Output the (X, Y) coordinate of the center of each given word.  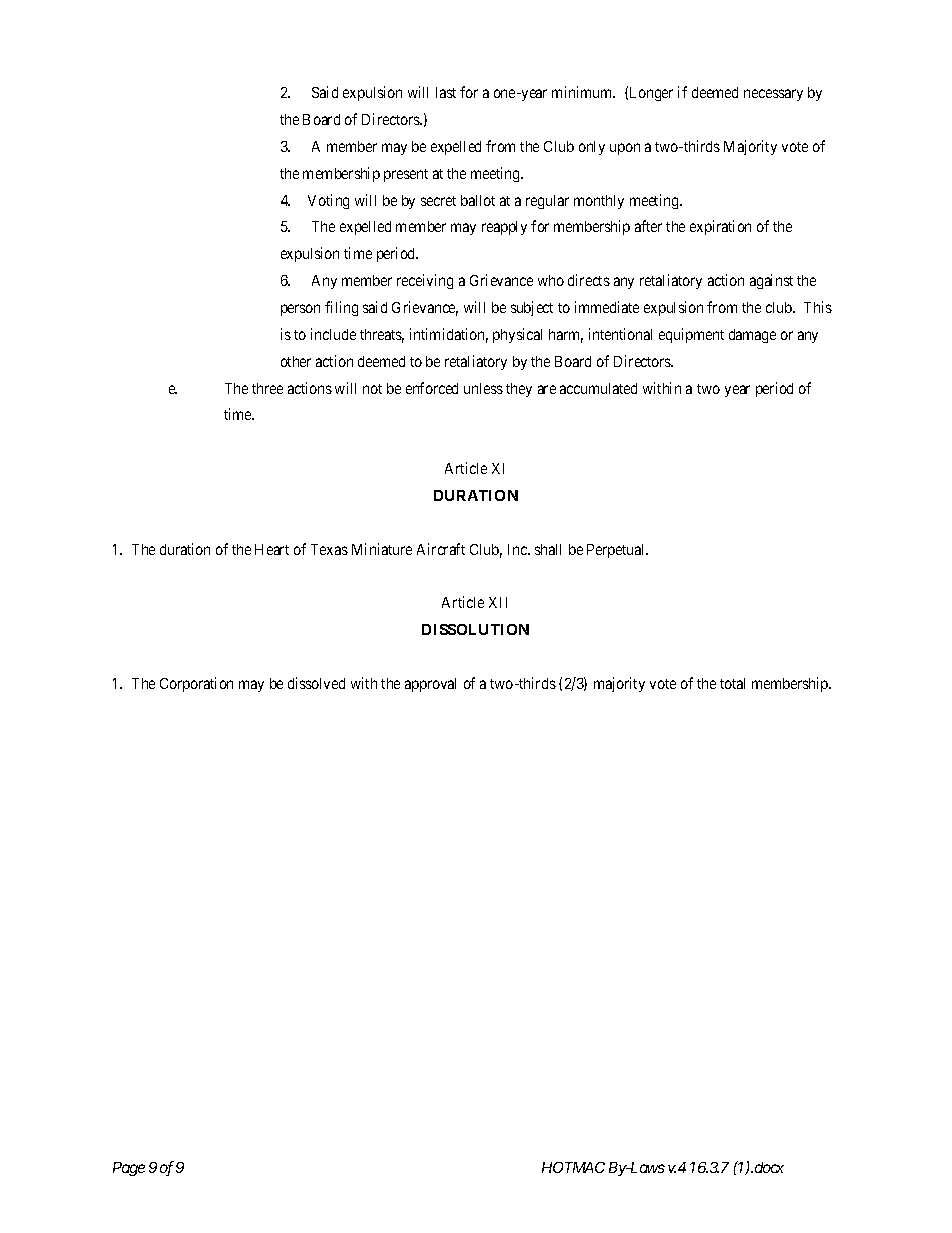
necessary (773, 95)
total (732, 683)
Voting (328, 201)
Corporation (196, 684)
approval (430, 685)
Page (129, 1169)
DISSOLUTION (475, 629)
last (446, 92)
